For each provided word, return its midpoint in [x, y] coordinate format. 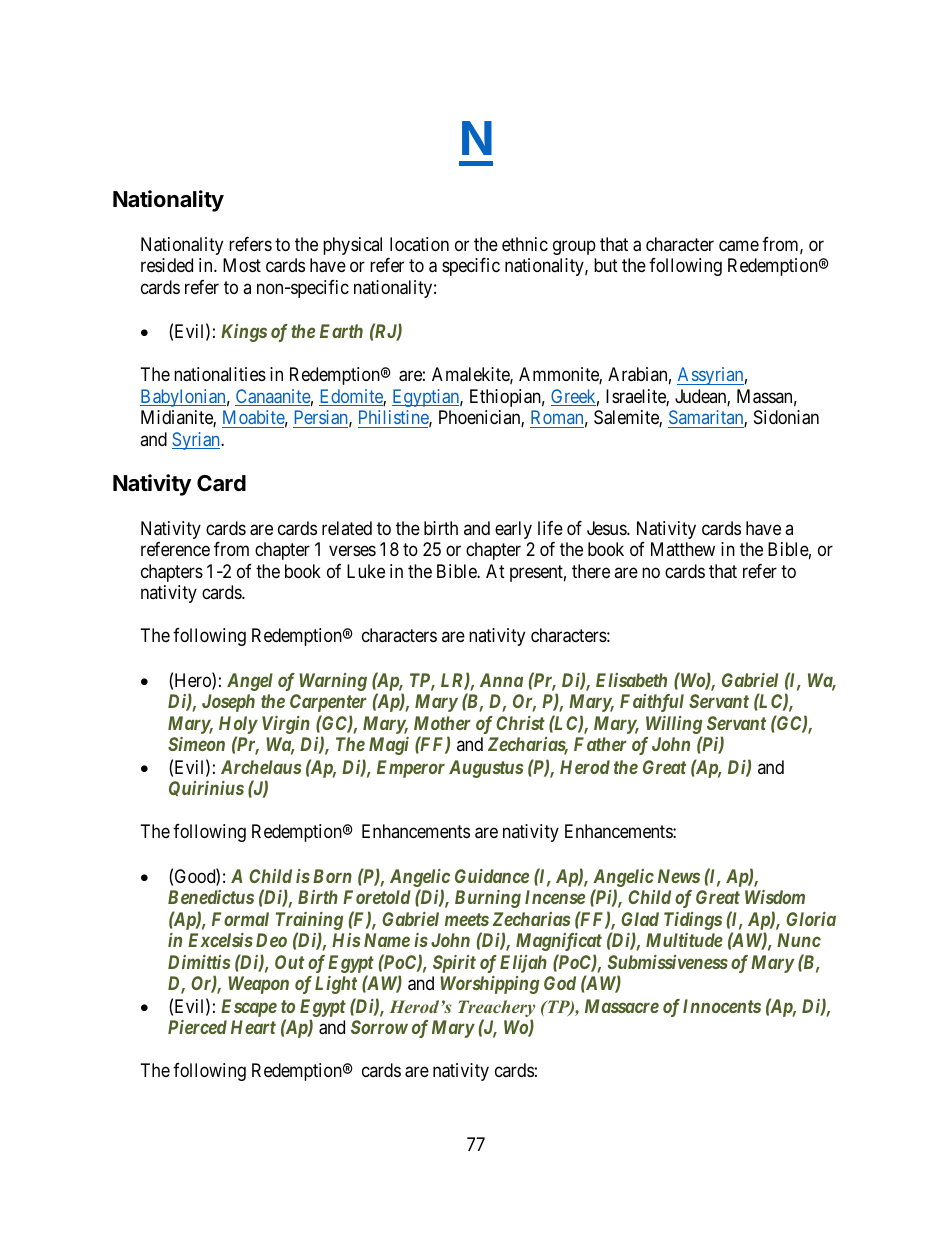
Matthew [683, 549]
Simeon [196, 744]
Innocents [722, 1006]
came [739, 246]
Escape [249, 1008]
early [513, 530]
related [347, 528]
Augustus [486, 769]
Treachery [496, 1010]
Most [242, 265]
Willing [674, 725]
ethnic [525, 244]
